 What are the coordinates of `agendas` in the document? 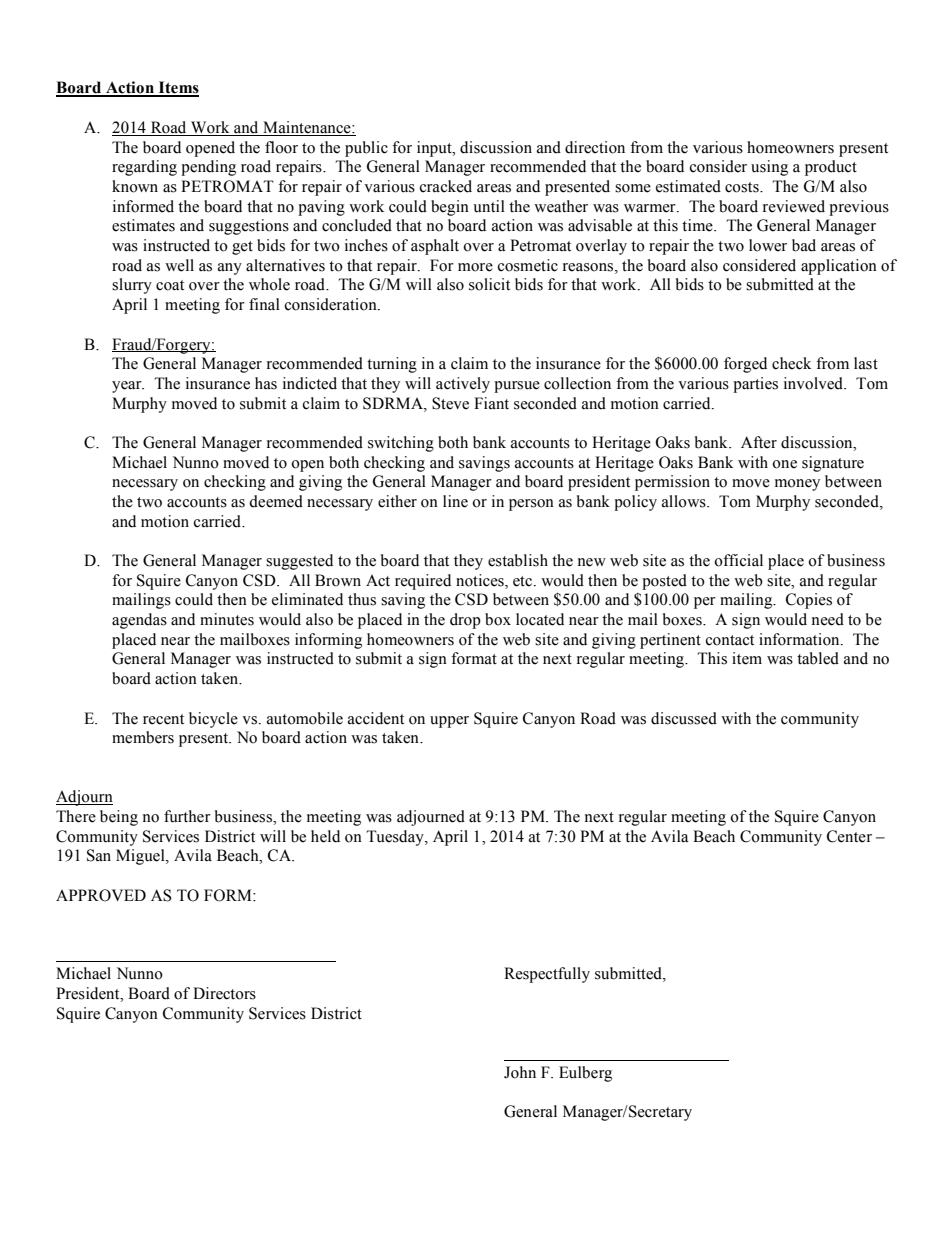 It's located at (139, 621).
